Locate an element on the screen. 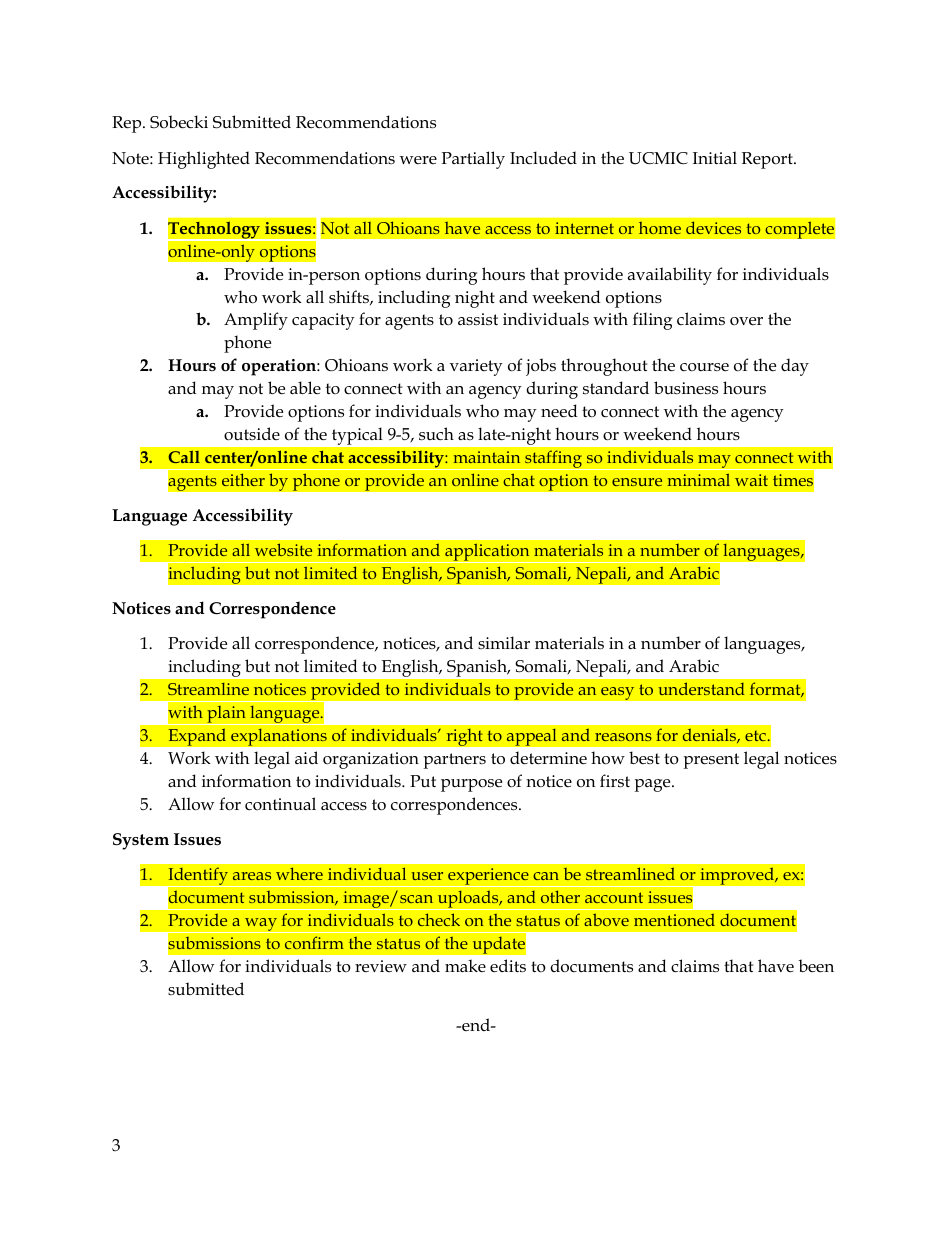  Highlighted is located at coordinates (204, 160).
